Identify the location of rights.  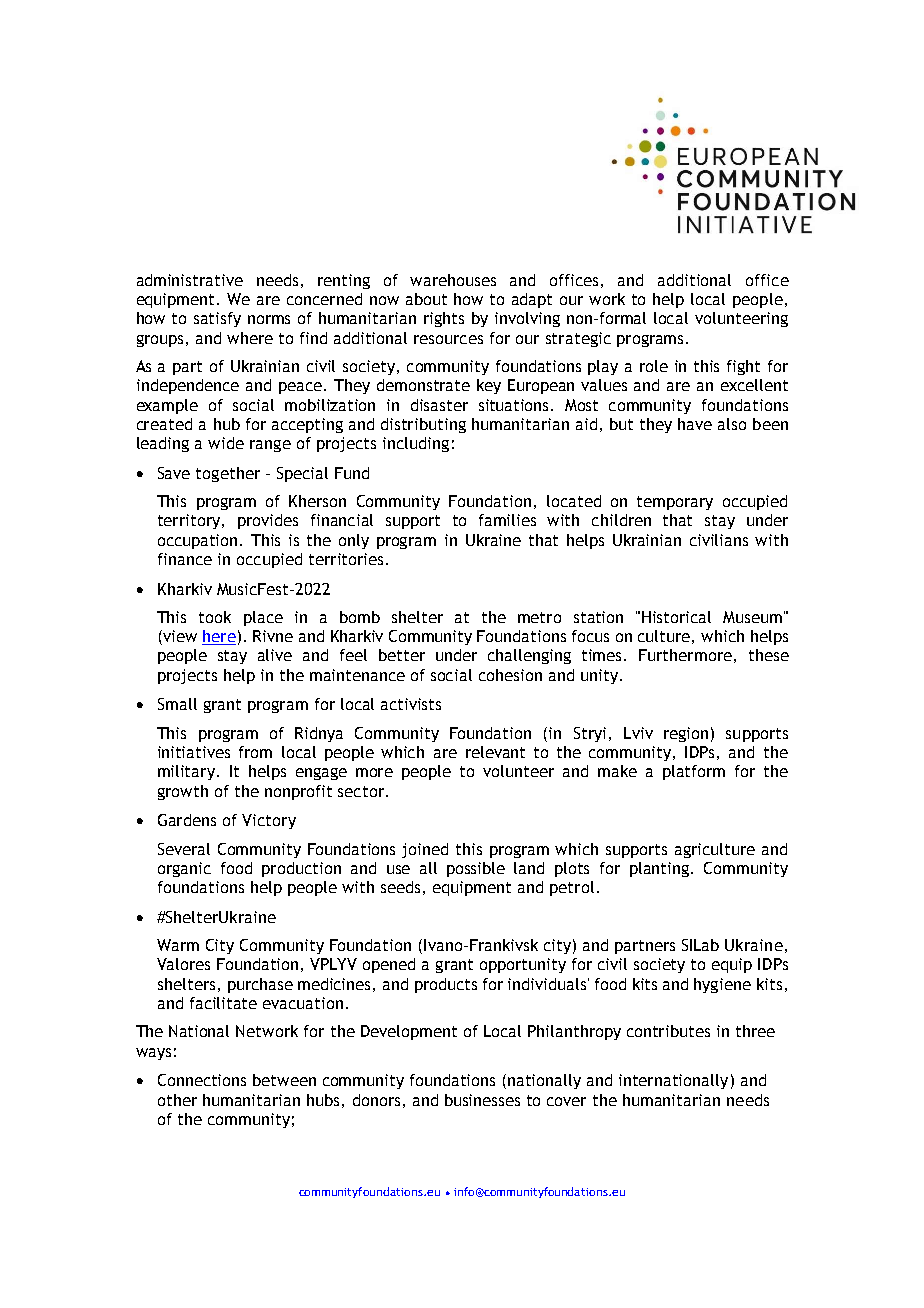
(444, 319).
